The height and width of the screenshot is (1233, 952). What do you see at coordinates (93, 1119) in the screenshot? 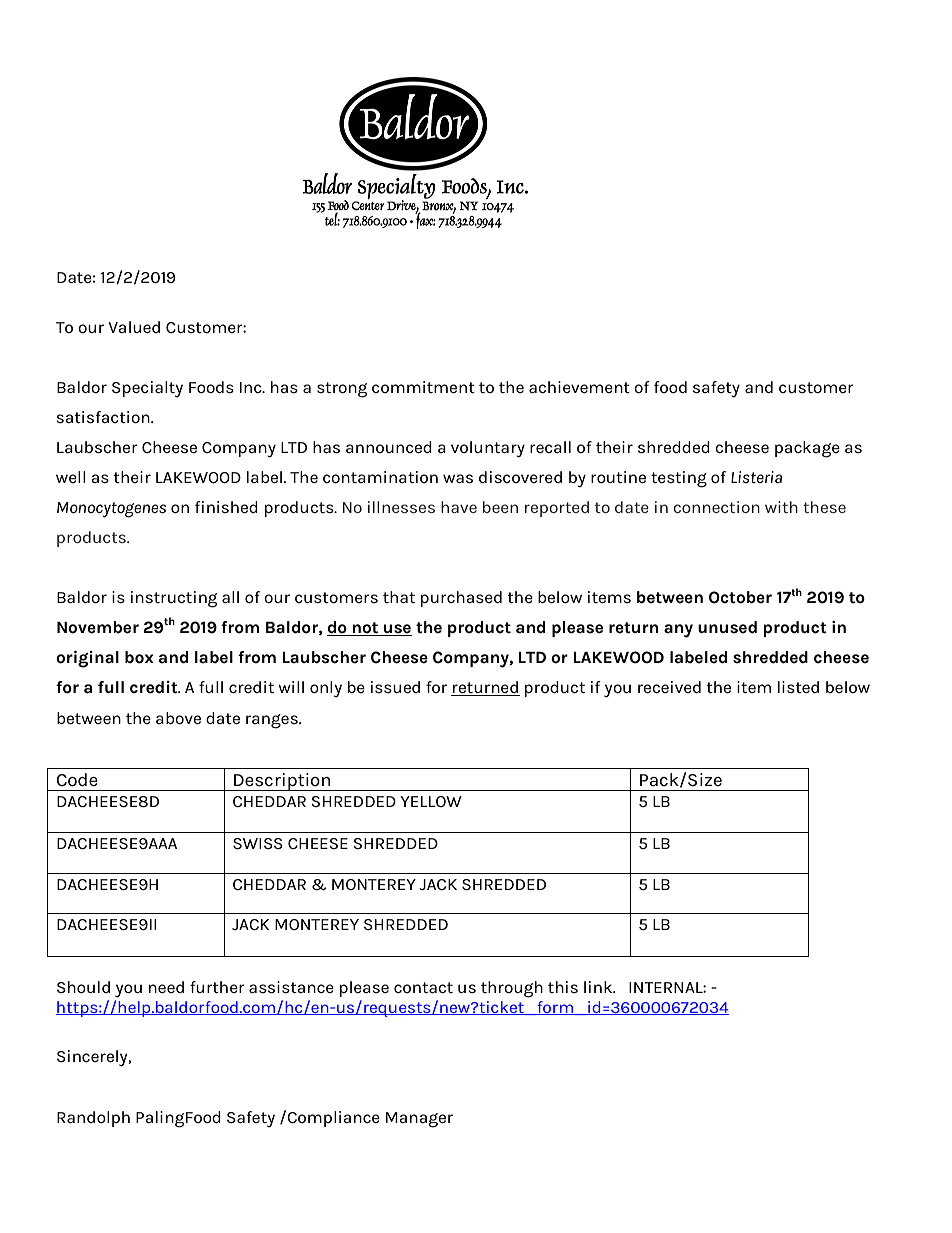
I see `Randolph` at bounding box center [93, 1119].
